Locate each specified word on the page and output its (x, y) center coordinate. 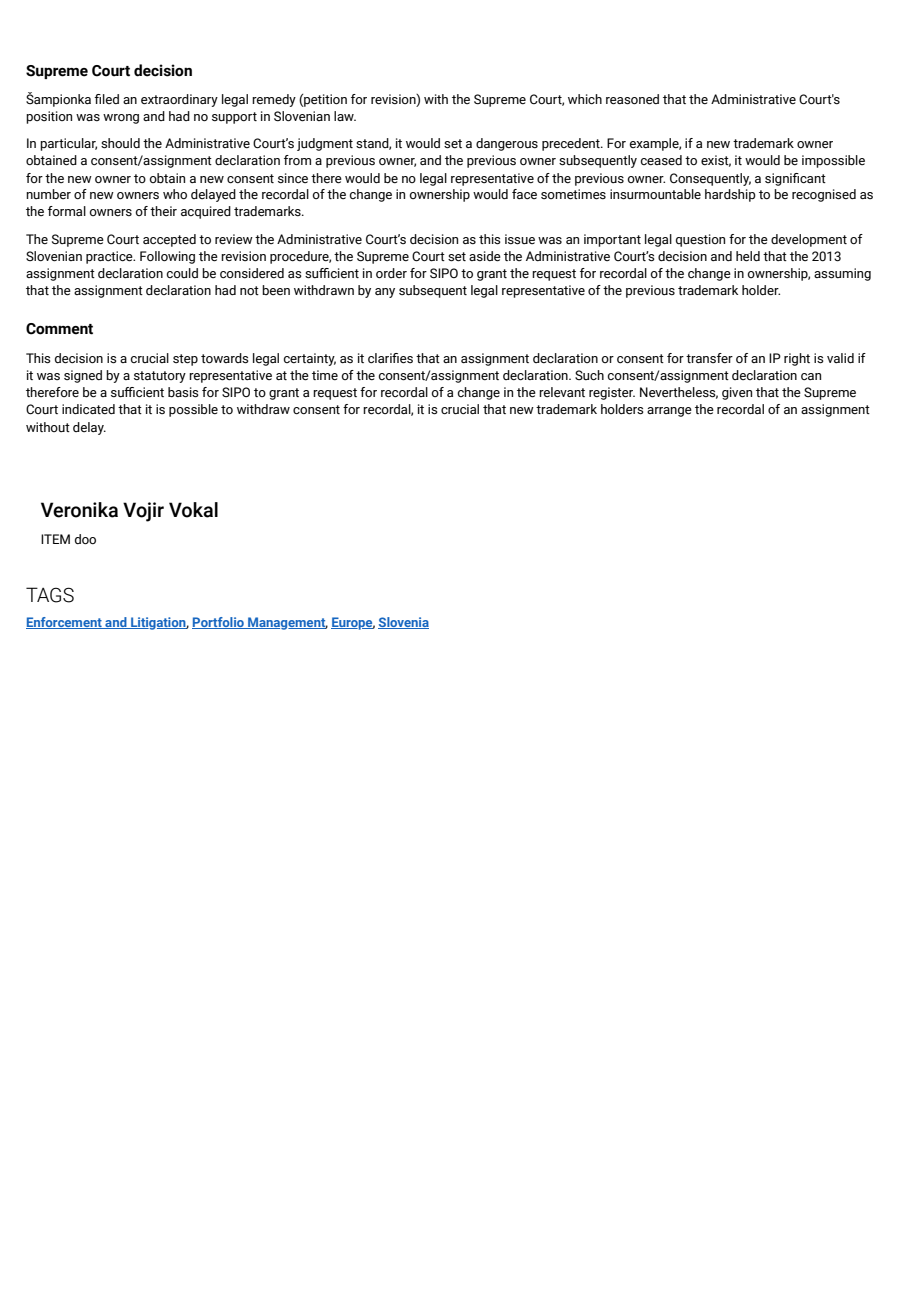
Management (287, 623)
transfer (709, 358)
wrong (121, 119)
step (185, 360)
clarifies (390, 358)
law (345, 116)
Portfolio (219, 623)
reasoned (632, 99)
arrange (669, 412)
